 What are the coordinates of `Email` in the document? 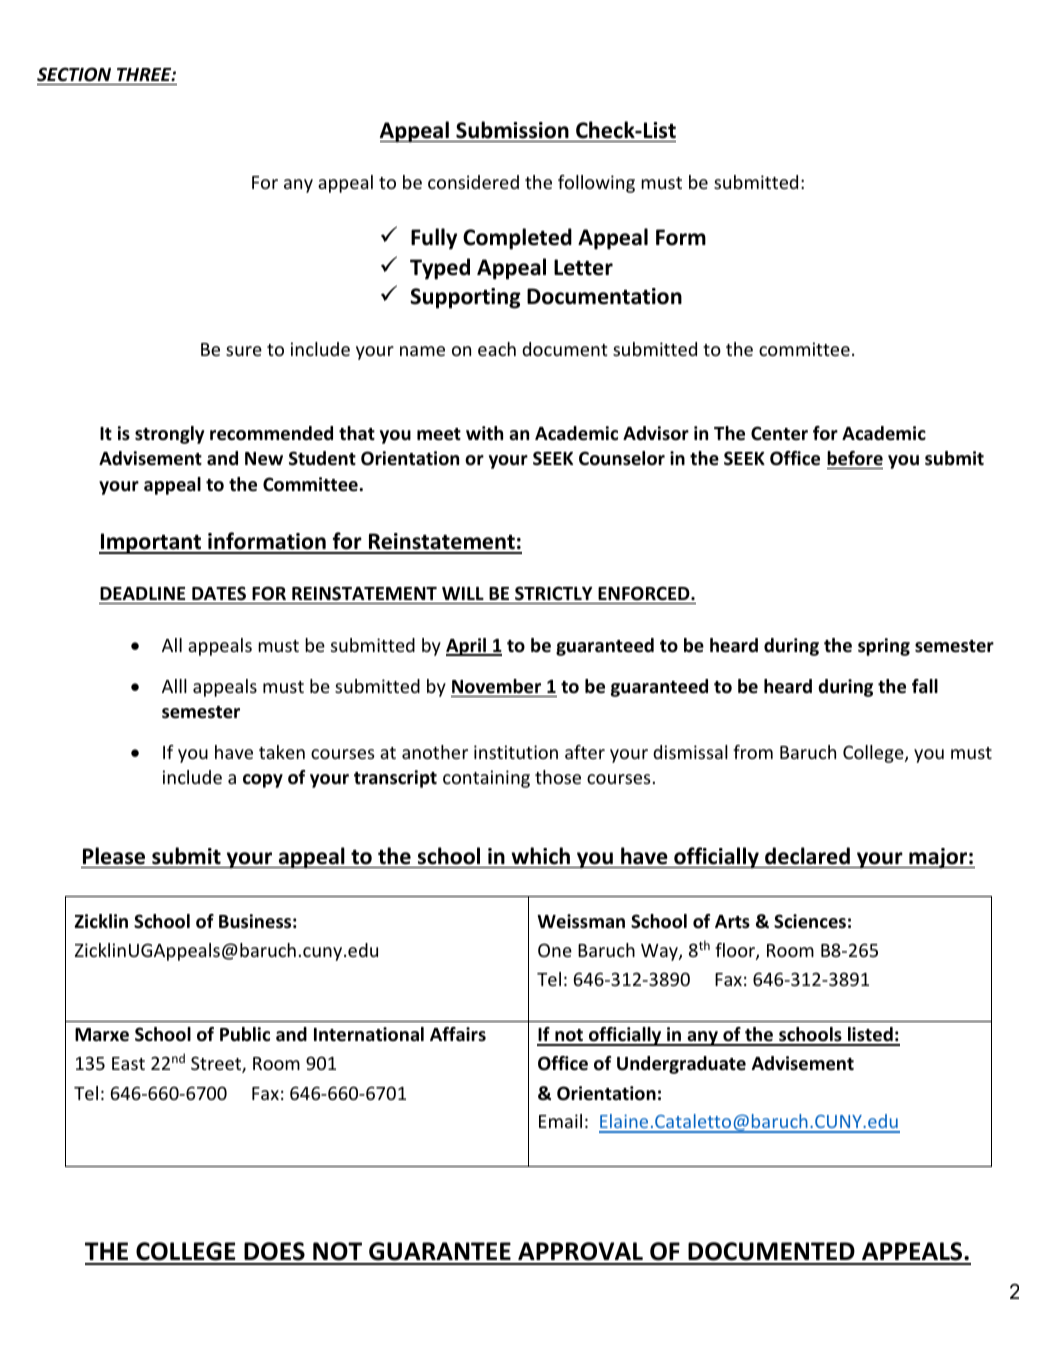 It's located at (560, 1121).
